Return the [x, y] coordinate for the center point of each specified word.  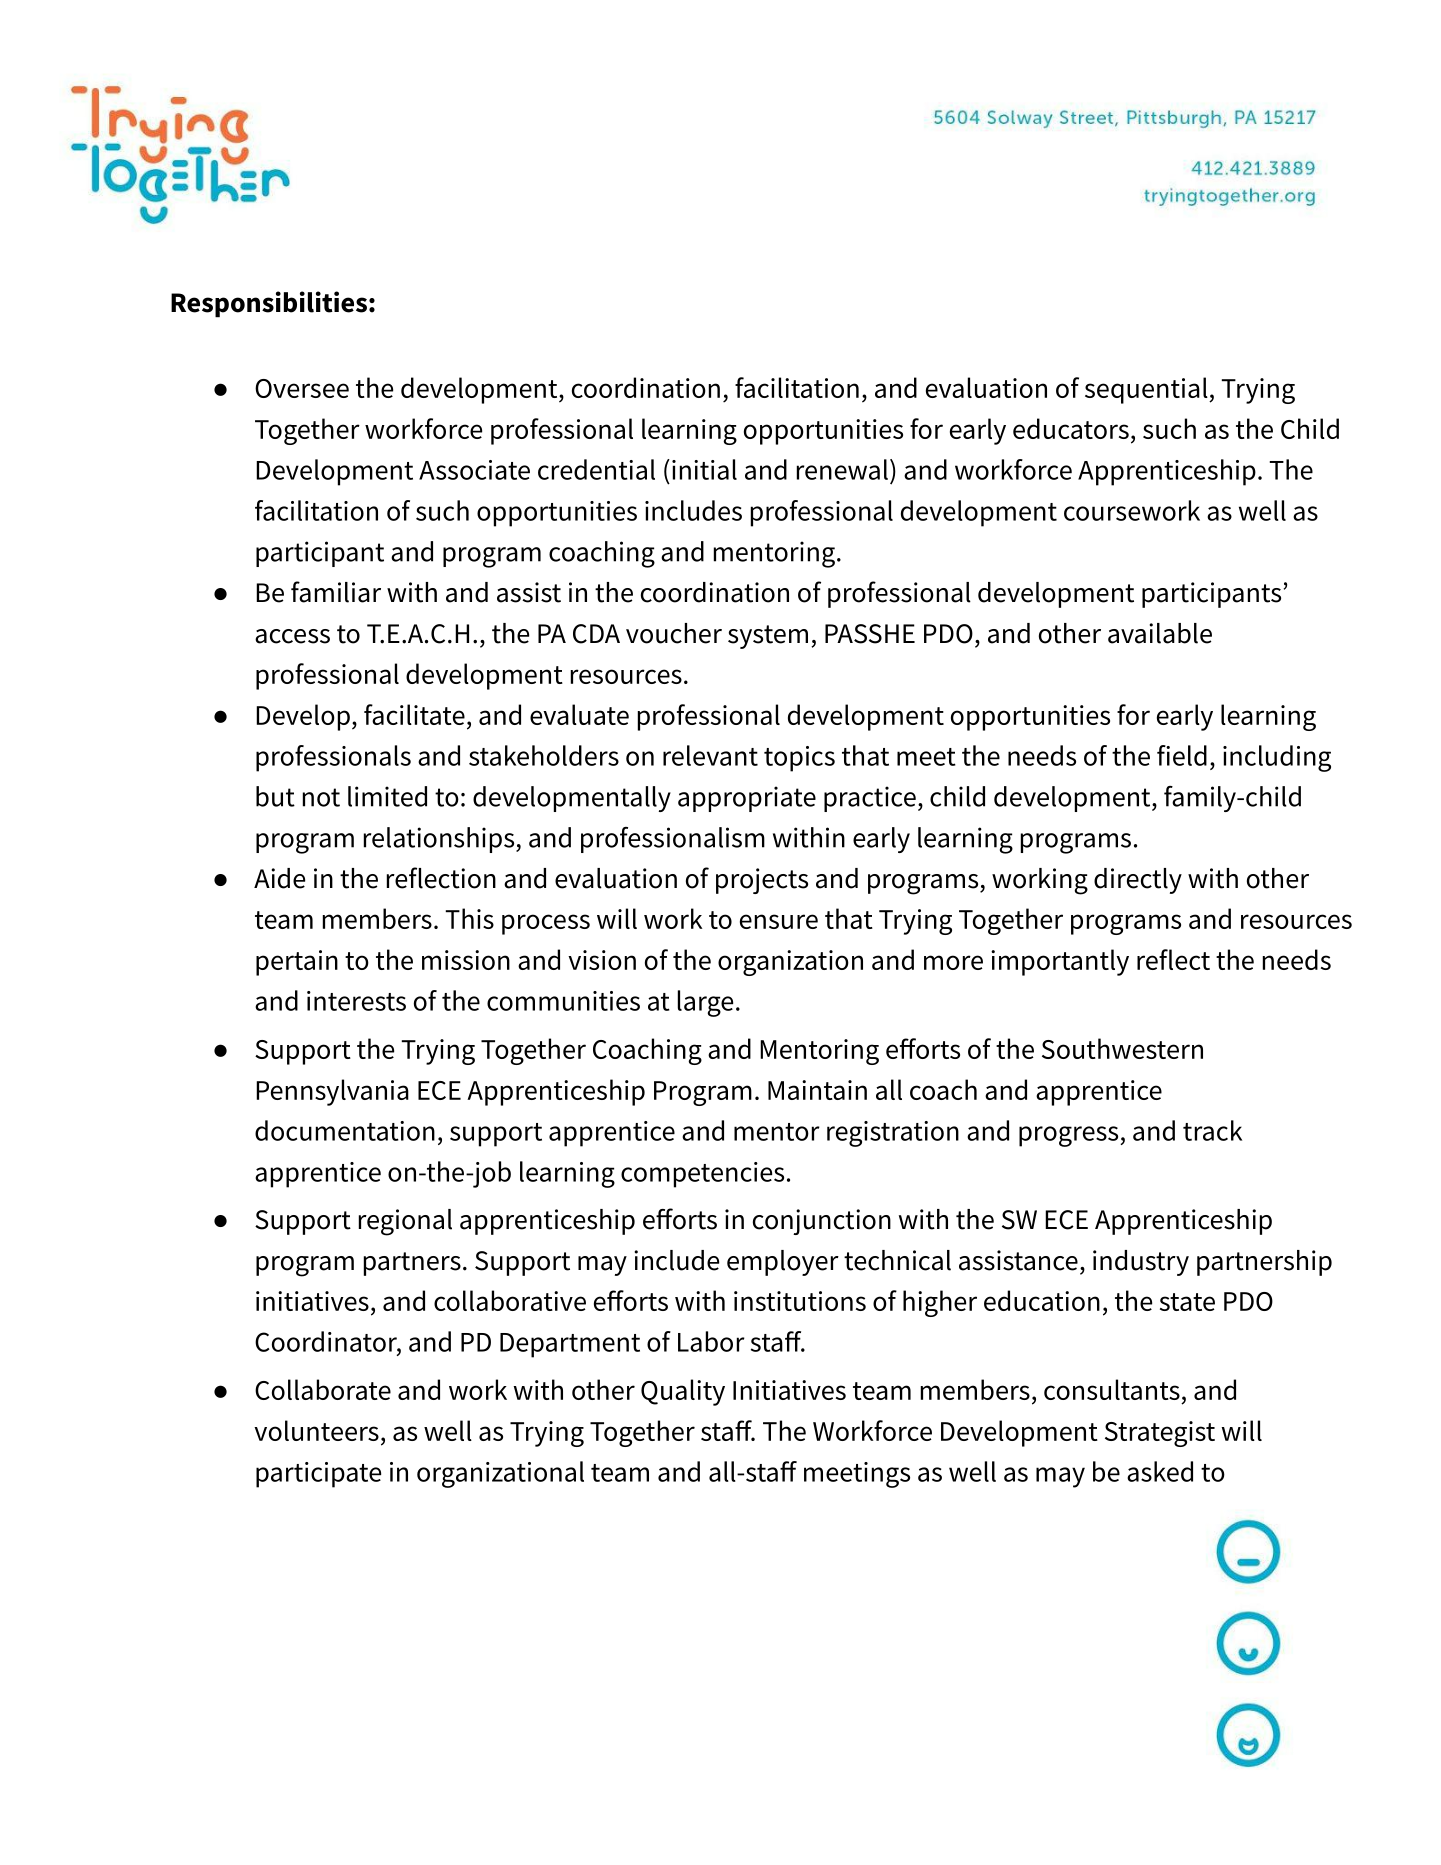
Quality [683, 1392]
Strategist [1160, 1434]
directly [1138, 881]
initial [704, 469]
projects [762, 881]
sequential [1147, 390]
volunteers [316, 1430]
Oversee [302, 388]
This [469, 918]
